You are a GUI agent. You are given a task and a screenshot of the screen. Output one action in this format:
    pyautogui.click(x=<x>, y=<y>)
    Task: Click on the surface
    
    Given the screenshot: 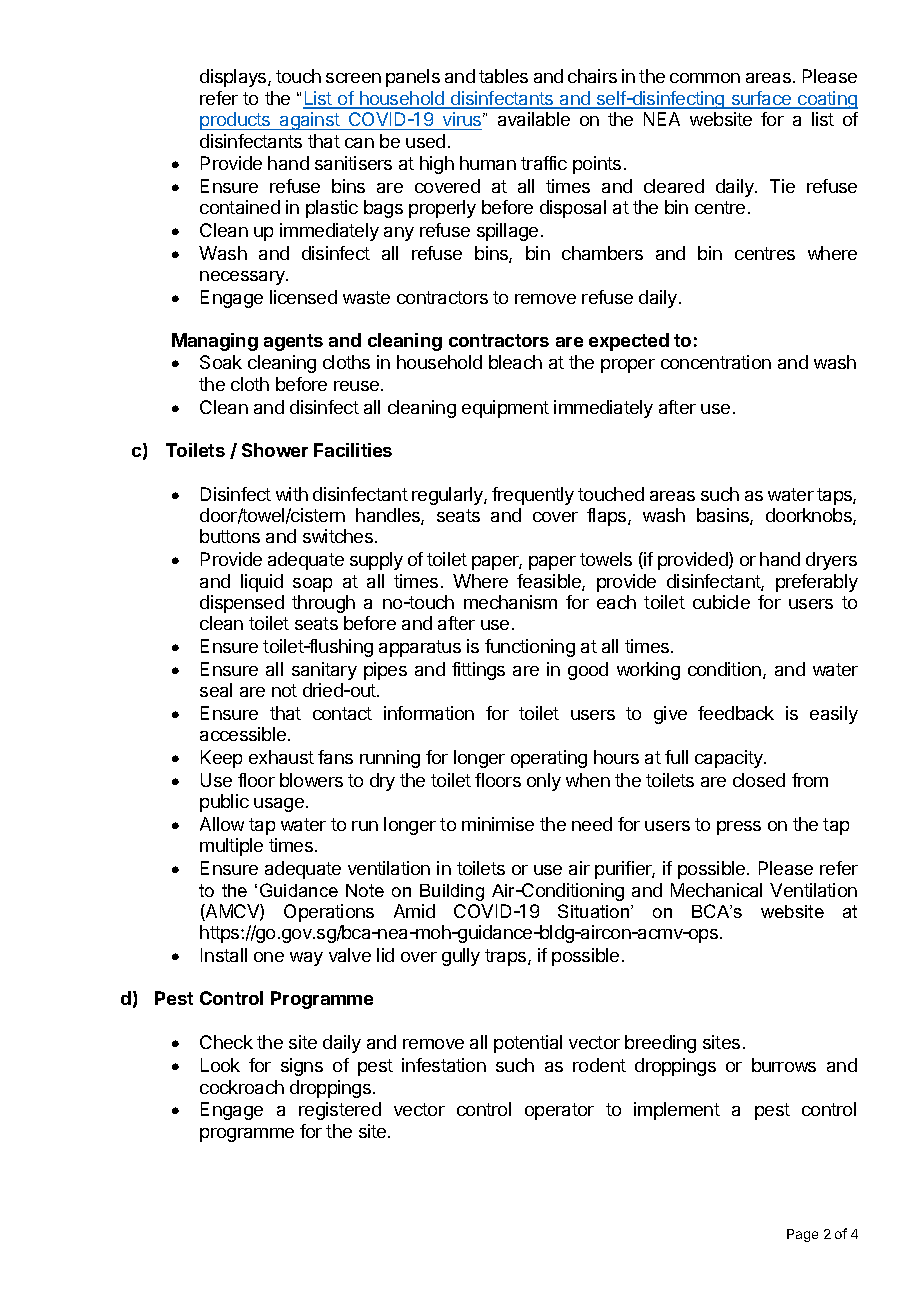 What is the action you would take?
    pyautogui.click(x=761, y=99)
